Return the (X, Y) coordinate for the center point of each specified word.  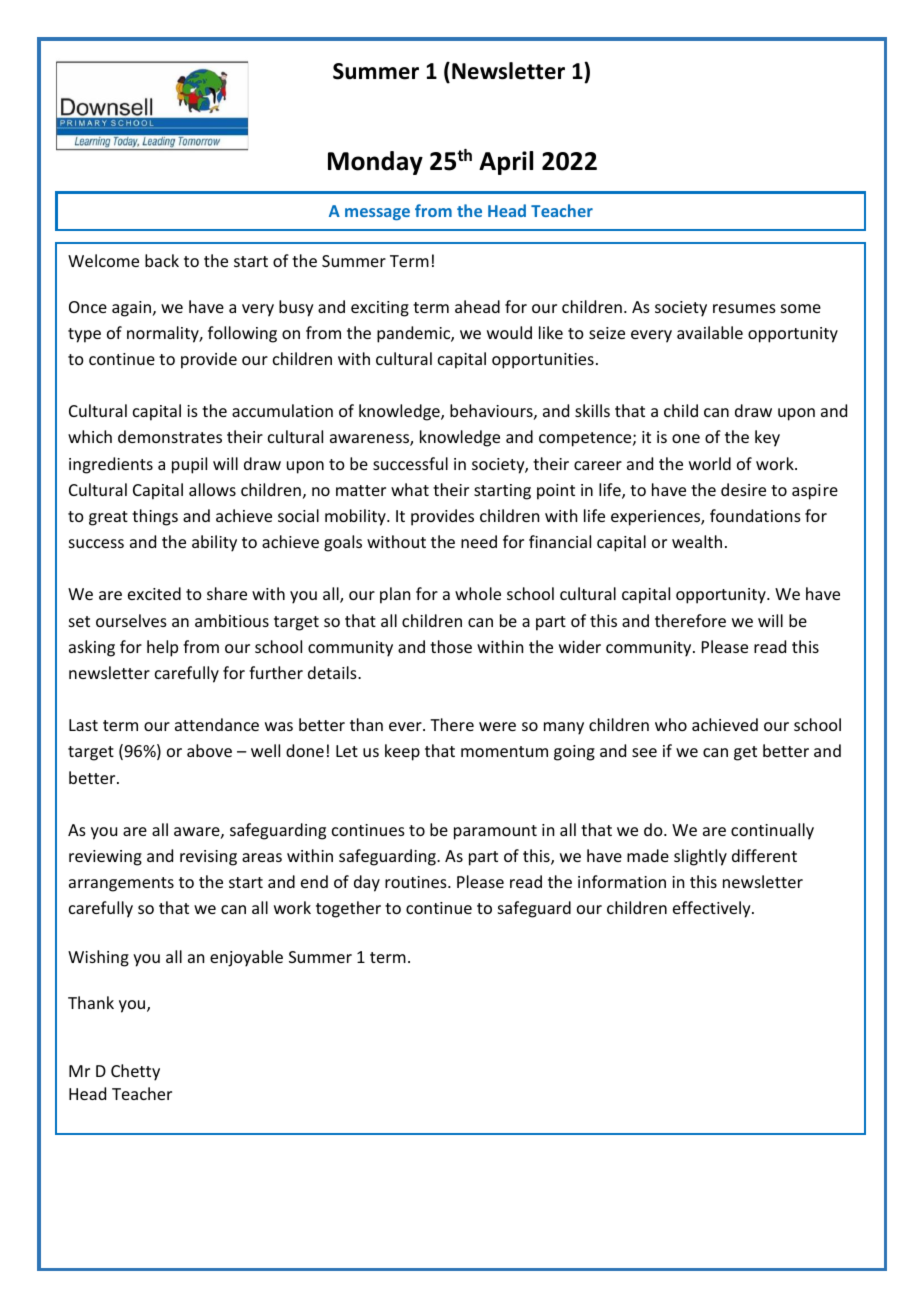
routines (417, 882)
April (506, 163)
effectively (713, 909)
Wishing (98, 958)
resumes (744, 308)
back (162, 260)
